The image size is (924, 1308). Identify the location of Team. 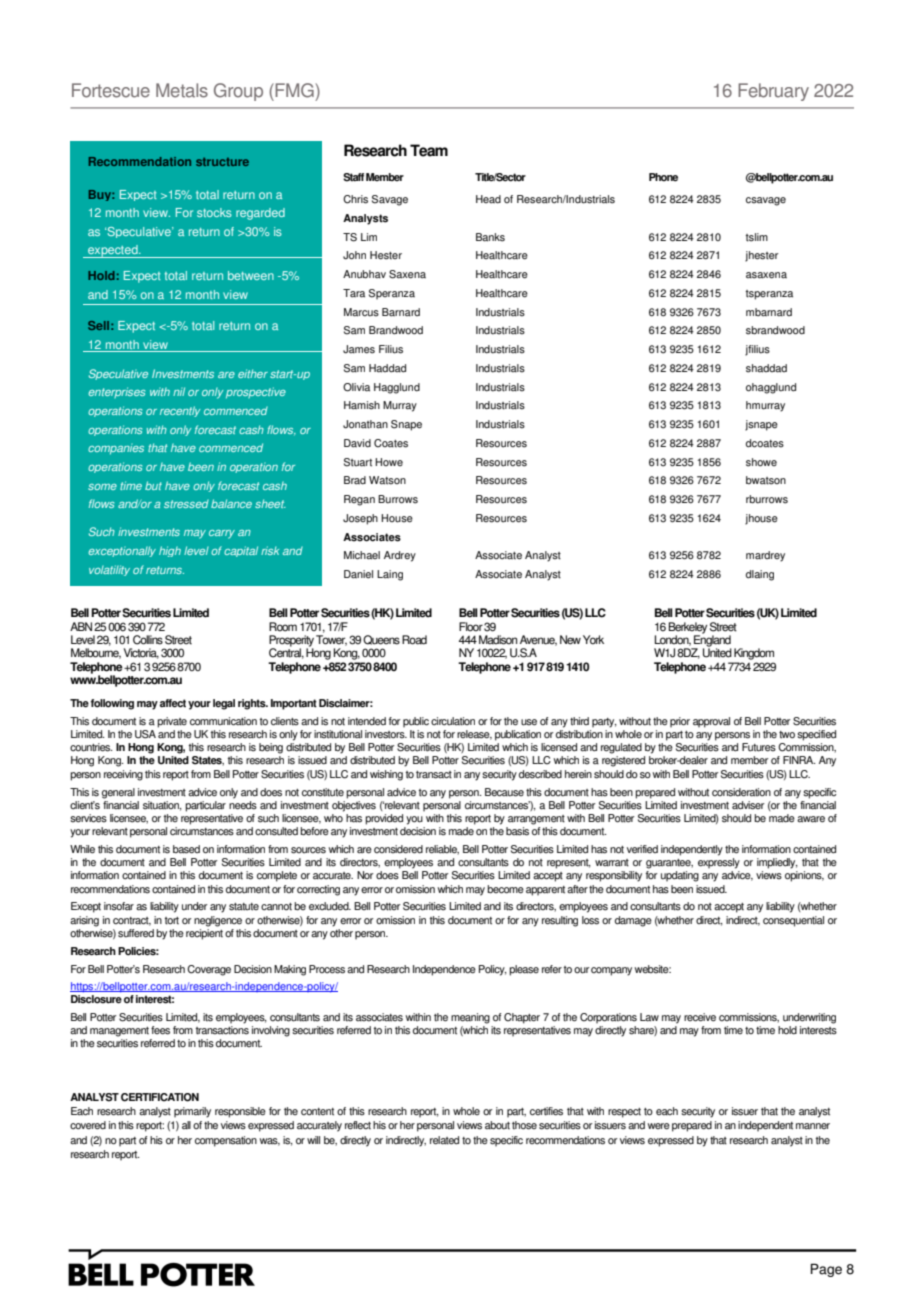
(429, 150).
